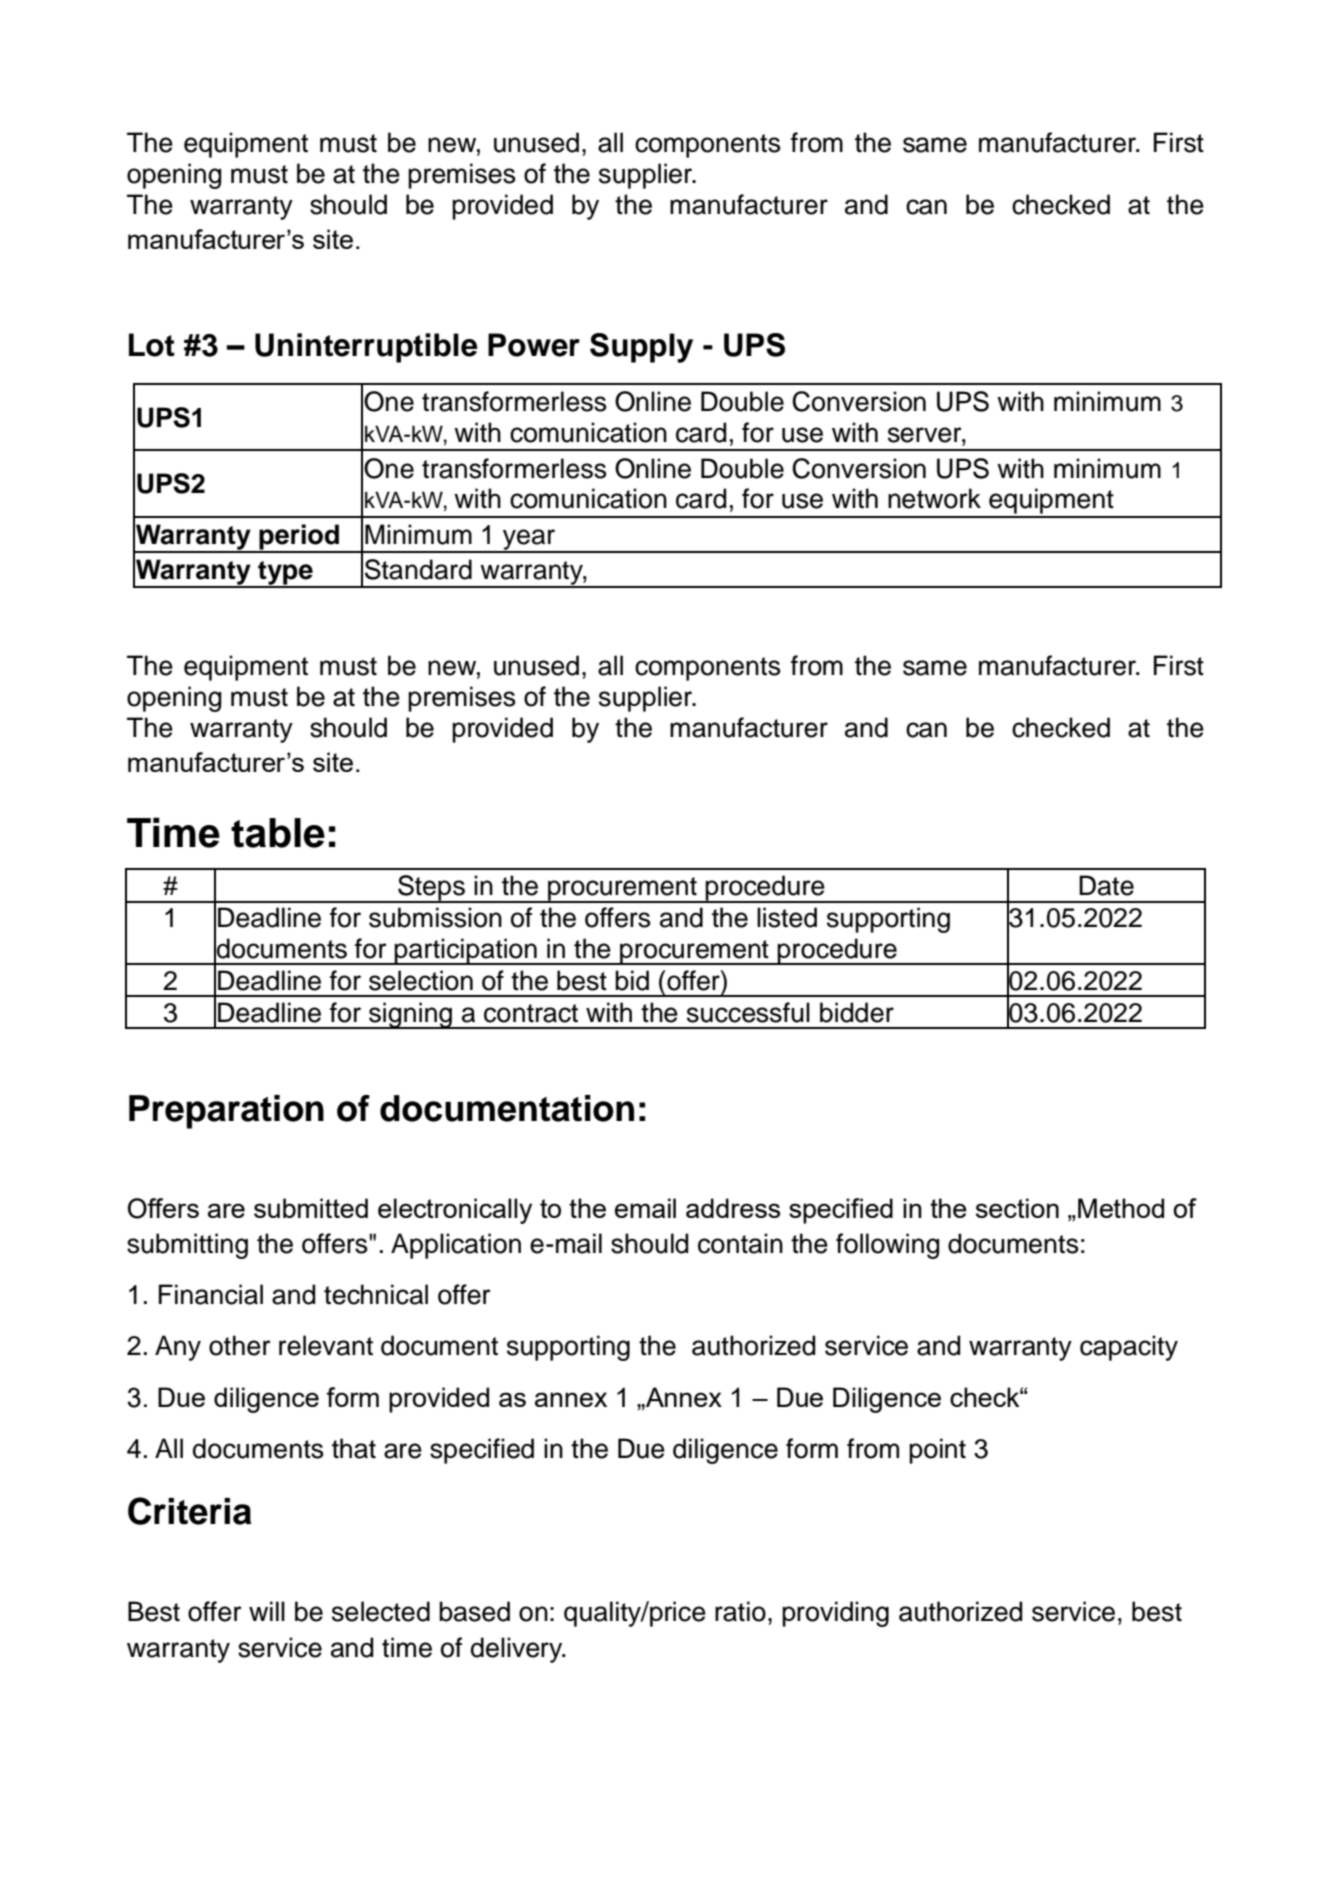 The width and height of the document is (1332, 1883). Describe the element at coordinates (518, 1650) in the document. I see `delivery` at that location.
